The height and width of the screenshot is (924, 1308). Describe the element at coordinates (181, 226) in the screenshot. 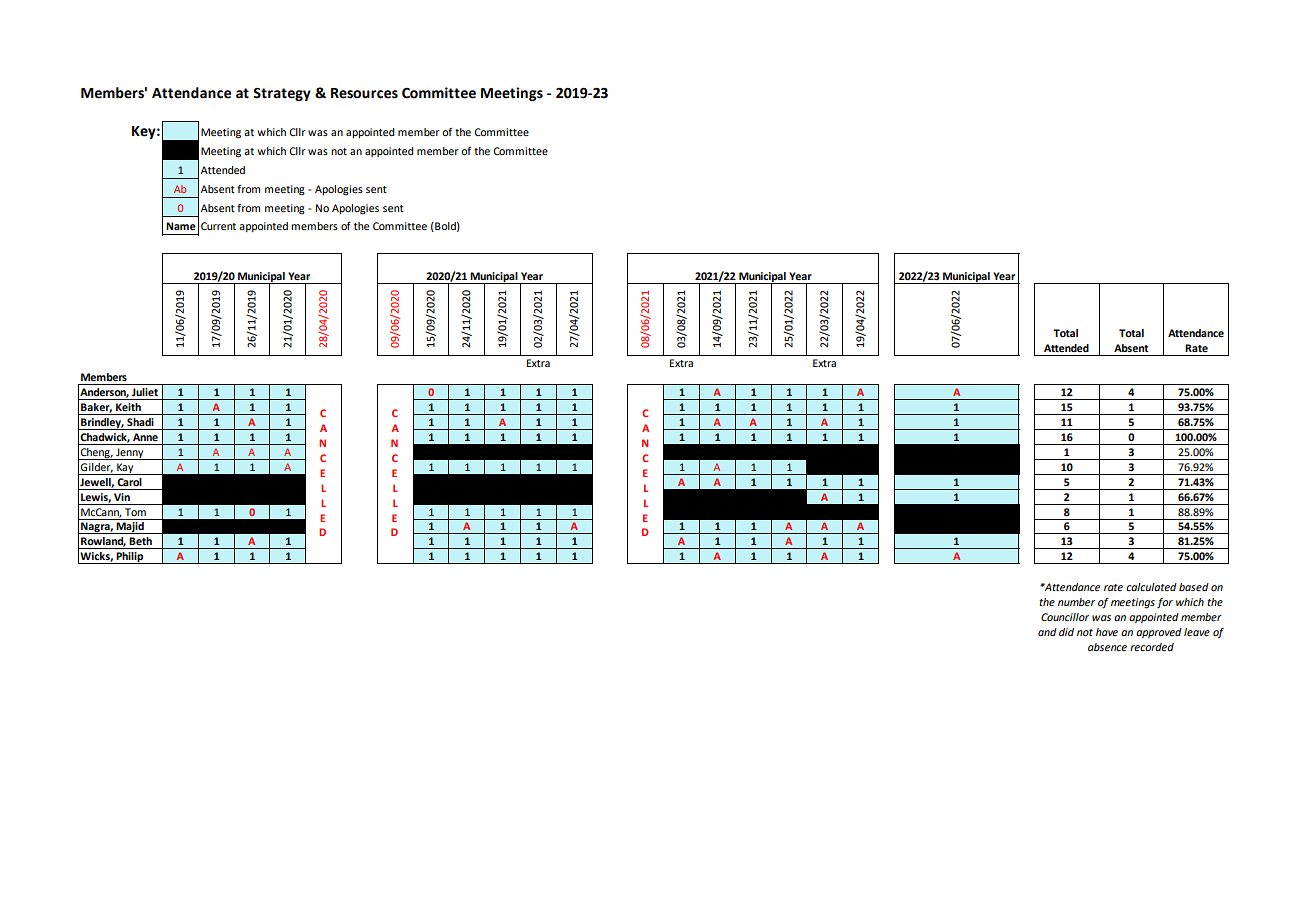

I see `Name` at that location.
